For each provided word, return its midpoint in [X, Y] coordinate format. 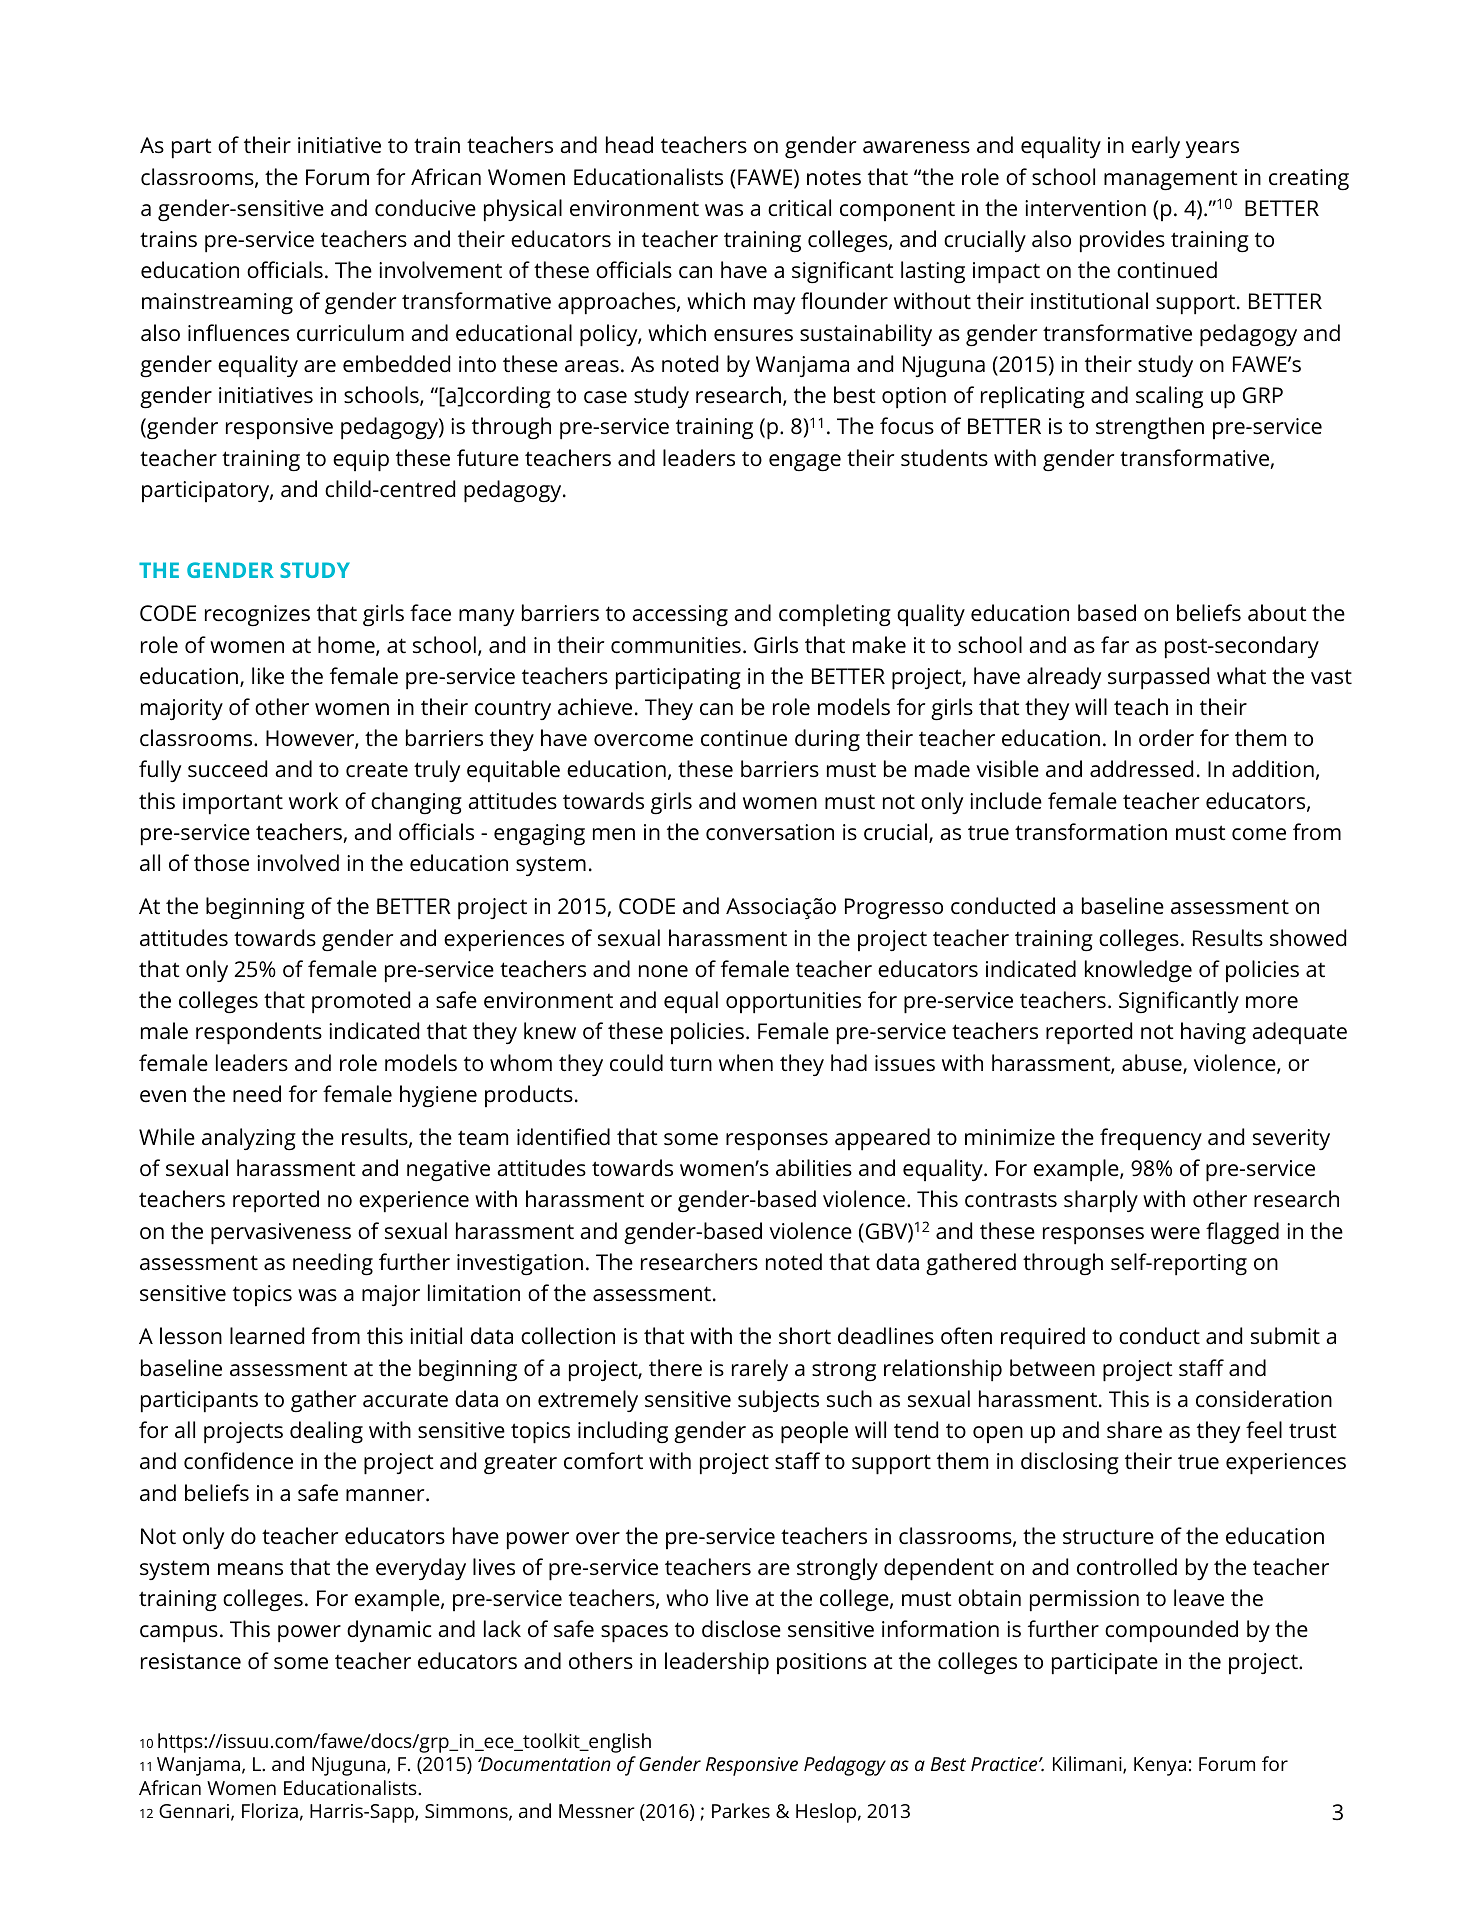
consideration [1264, 1399]
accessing [680, 616]
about [1277, 613]
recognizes [257, 616]
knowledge [1138, 971]
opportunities [793, 1003]
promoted [361, 1002]
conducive [425, 208]
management [1170, 180]
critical [799, 208]
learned [267, 1336]
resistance [191, 1661]
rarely [760, 1370]
